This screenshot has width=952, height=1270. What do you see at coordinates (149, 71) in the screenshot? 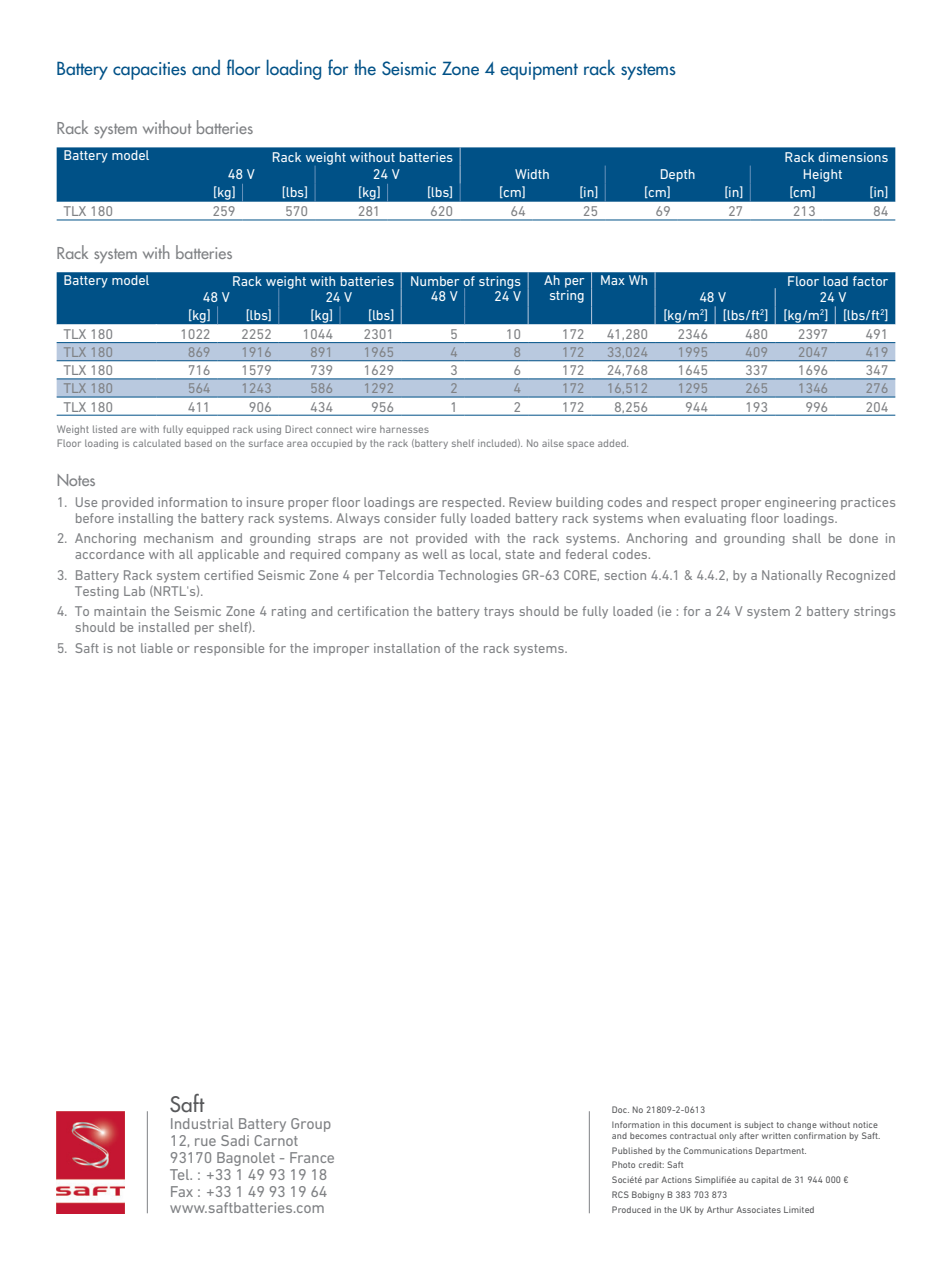
I see `capacities` at bounding box center [149, 71].
